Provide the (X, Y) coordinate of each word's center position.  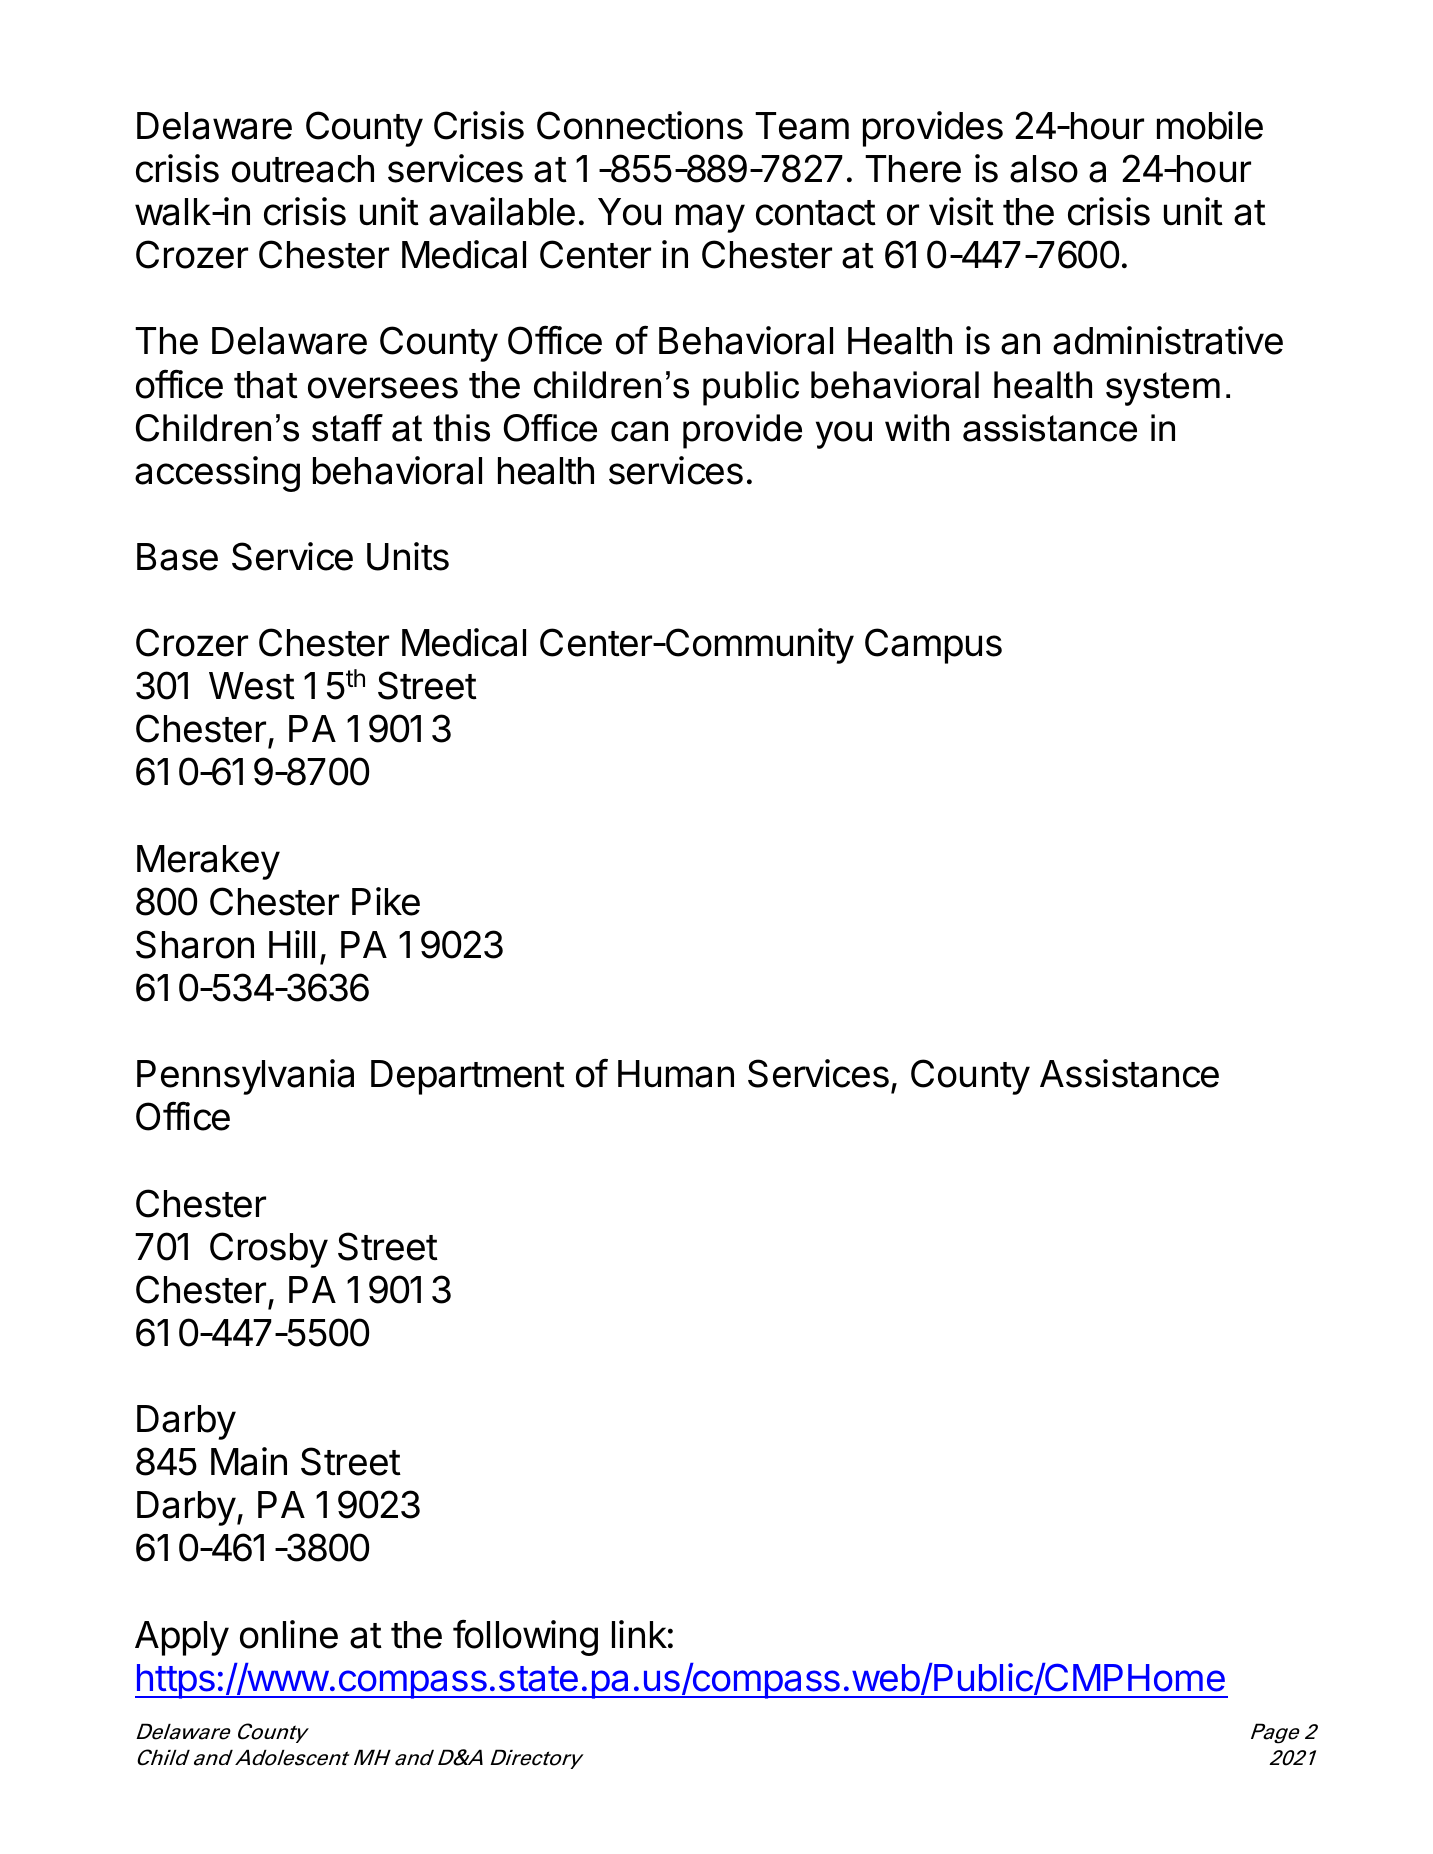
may (710, 218)
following (525, 1637)
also (1044, 169)
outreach (303, 169)
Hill (292, 944)
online (289, 1634)
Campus (933, 646)
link (639, 1634)
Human (676, 1074)
